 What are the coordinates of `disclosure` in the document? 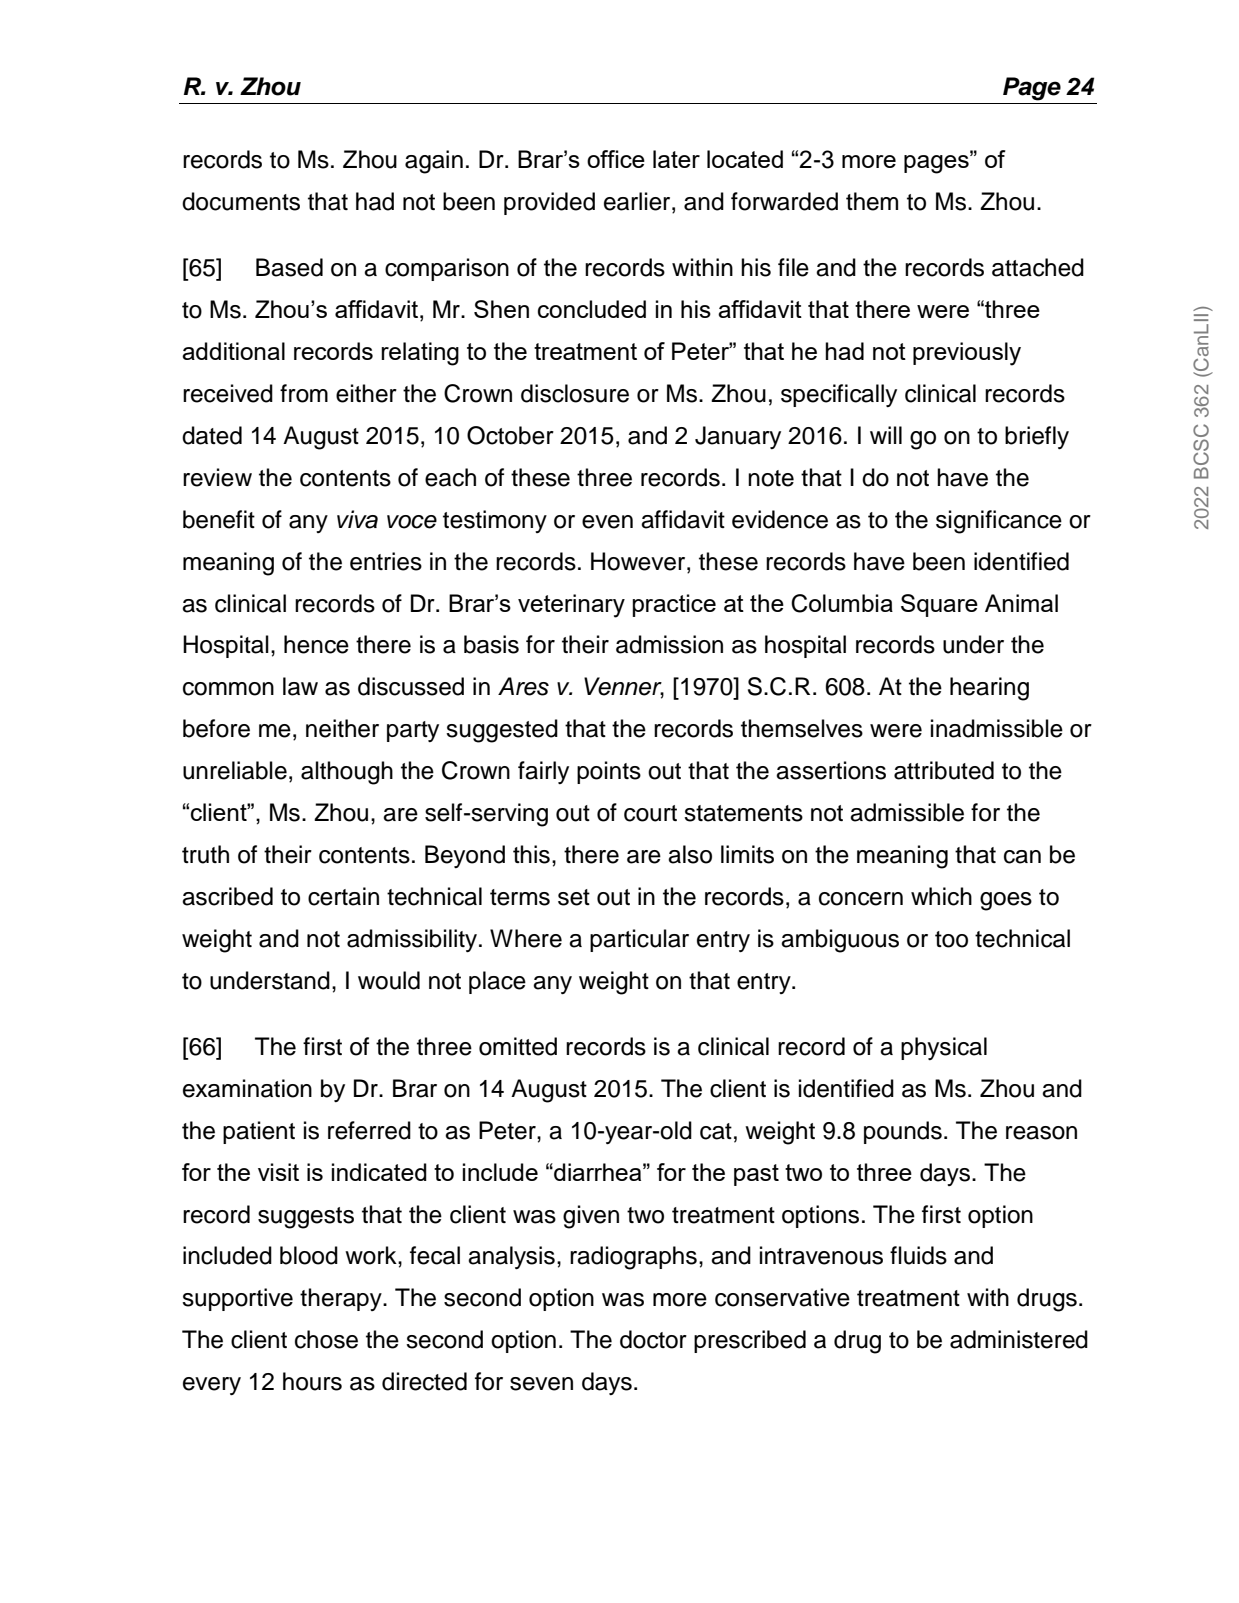 It's located at (575, 393).
